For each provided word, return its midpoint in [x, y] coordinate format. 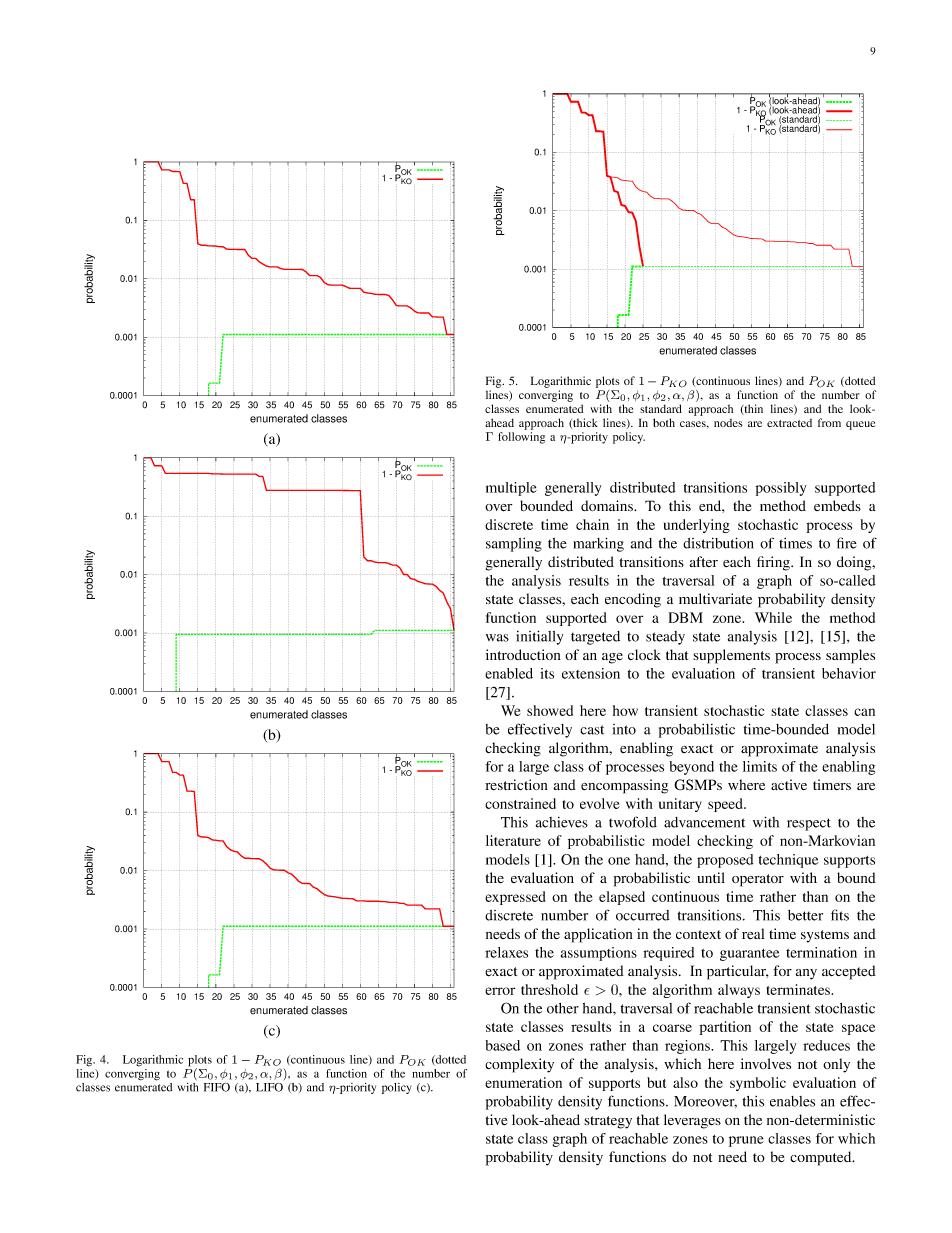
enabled [509, 673]
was [497, 638]
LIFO [269, 1087]
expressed [515, 898]
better [805, 915]
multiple [511, 489]
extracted [789, 423]
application [598, 935]
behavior [849, 673]
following [521, 438]
